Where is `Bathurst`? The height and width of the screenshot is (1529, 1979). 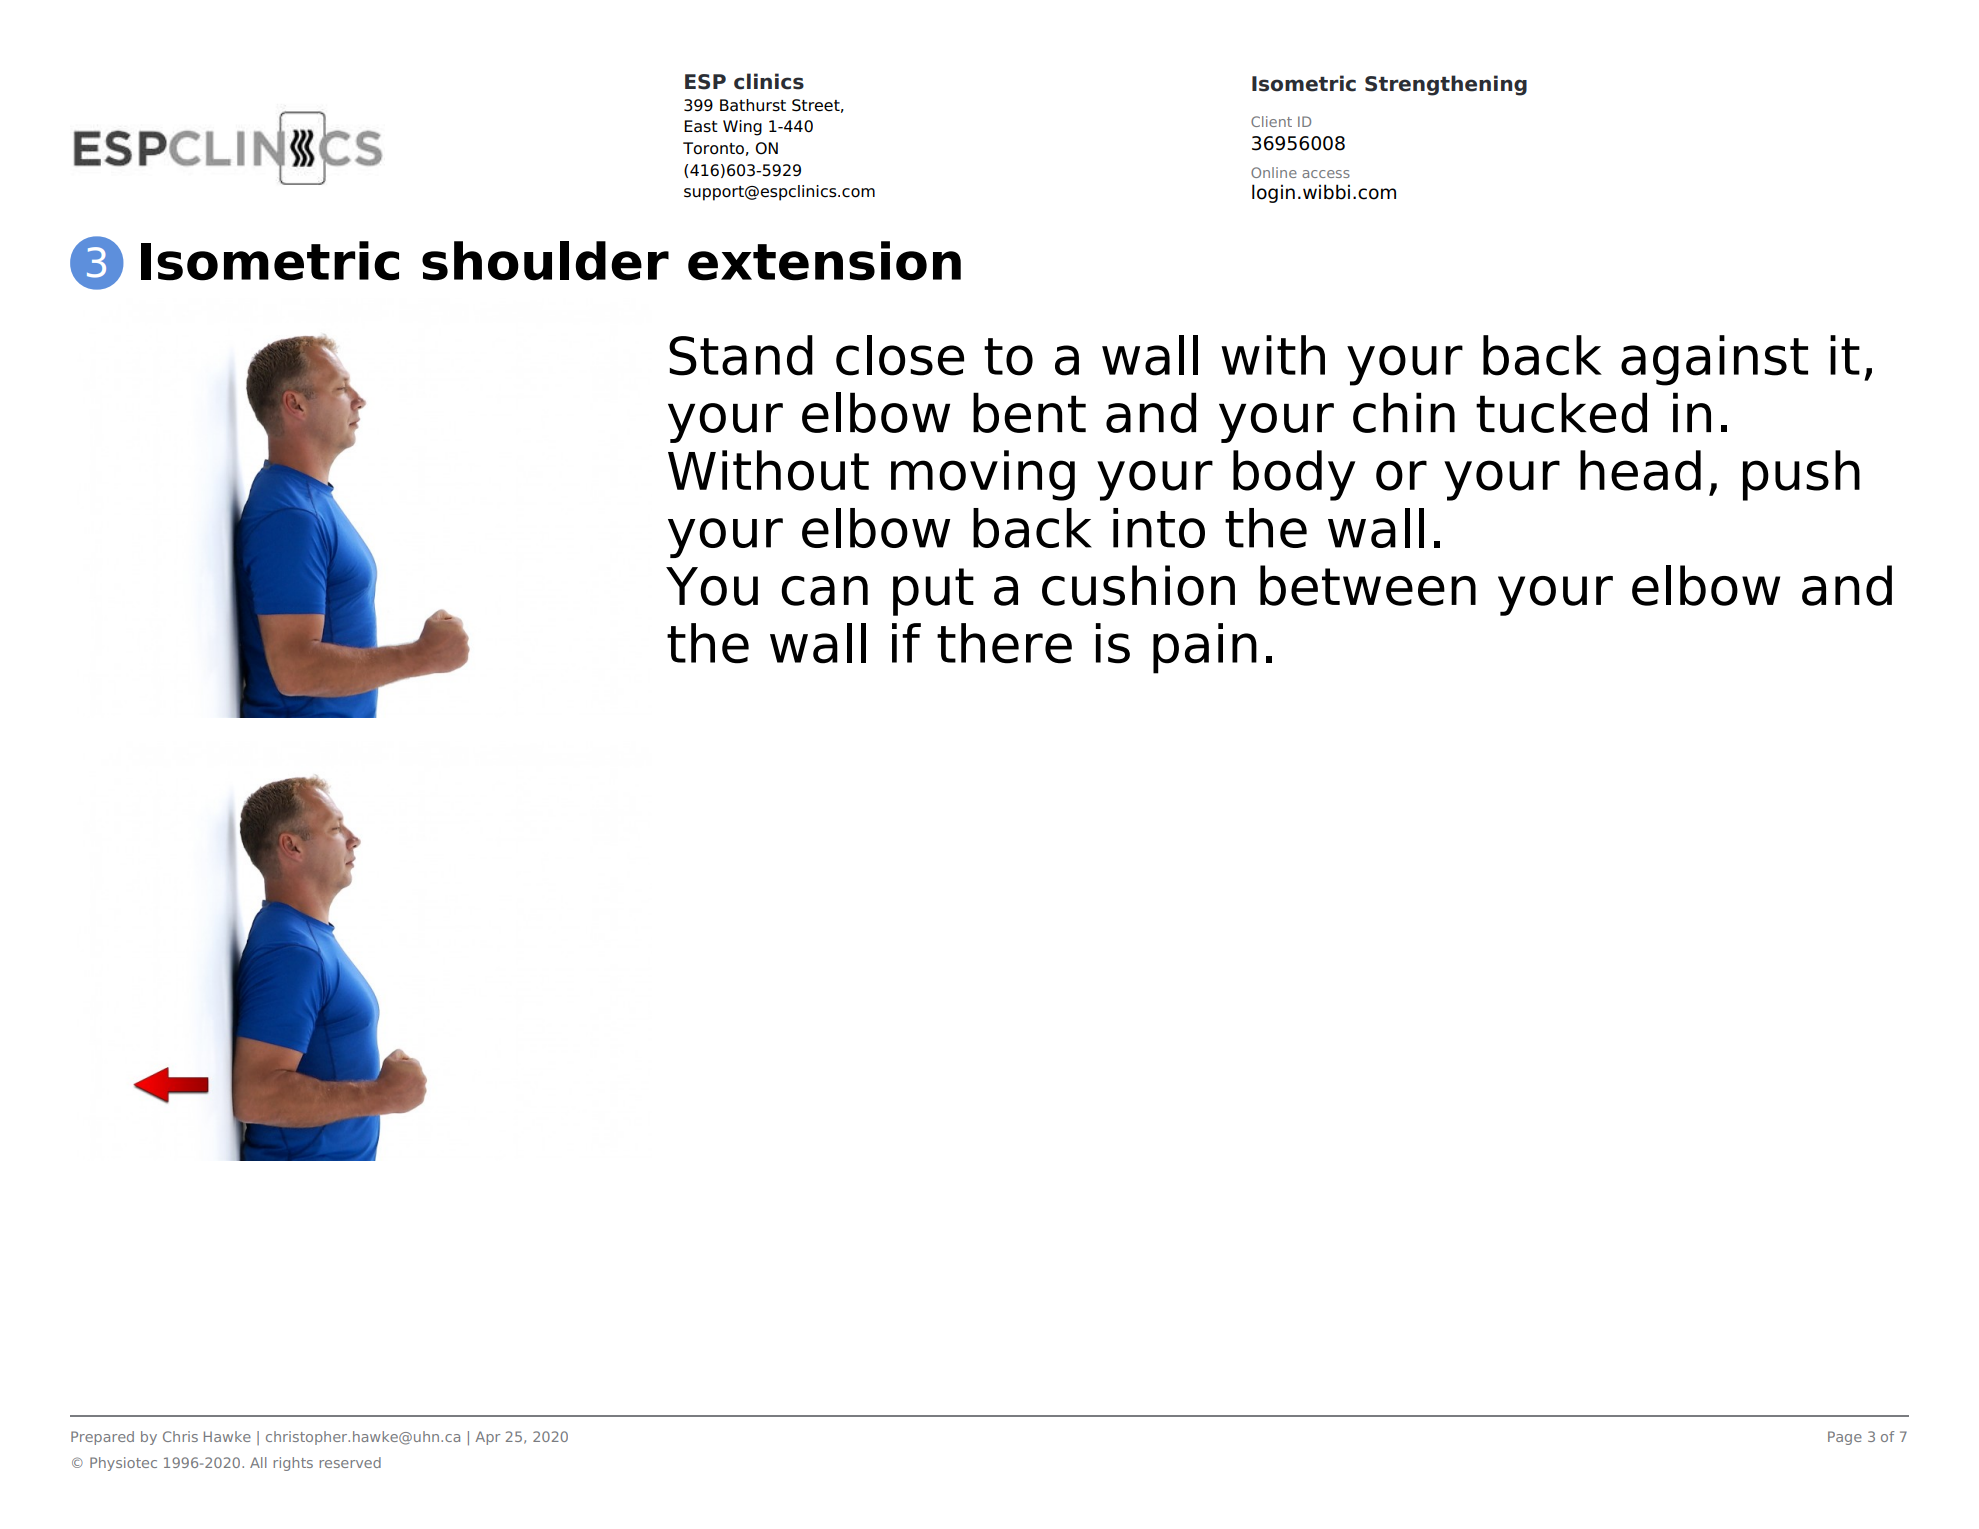
Bathurst is located at coordinates (753, 105).
